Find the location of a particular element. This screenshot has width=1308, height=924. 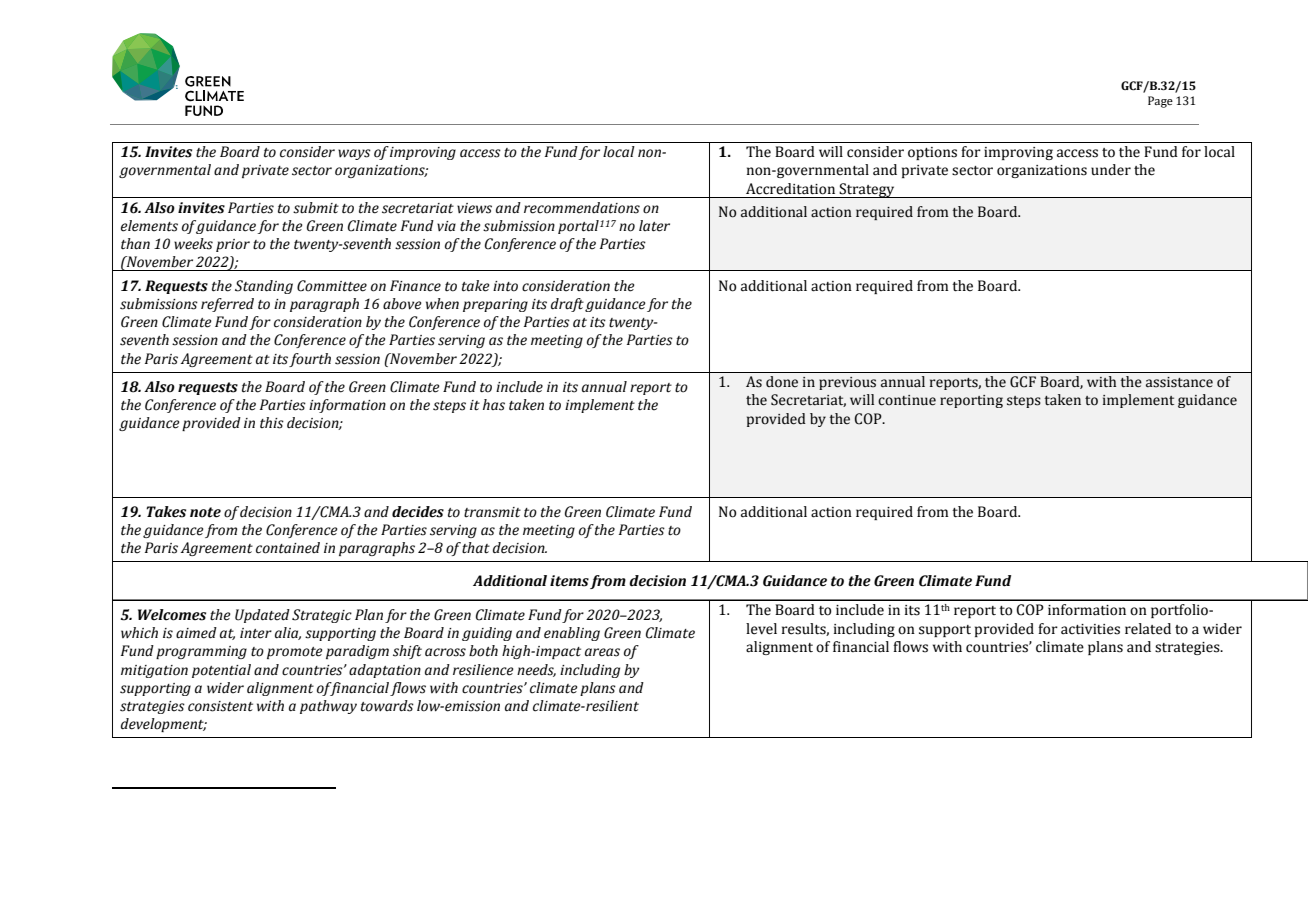

recommendations is located at coordinates (582, 208).
